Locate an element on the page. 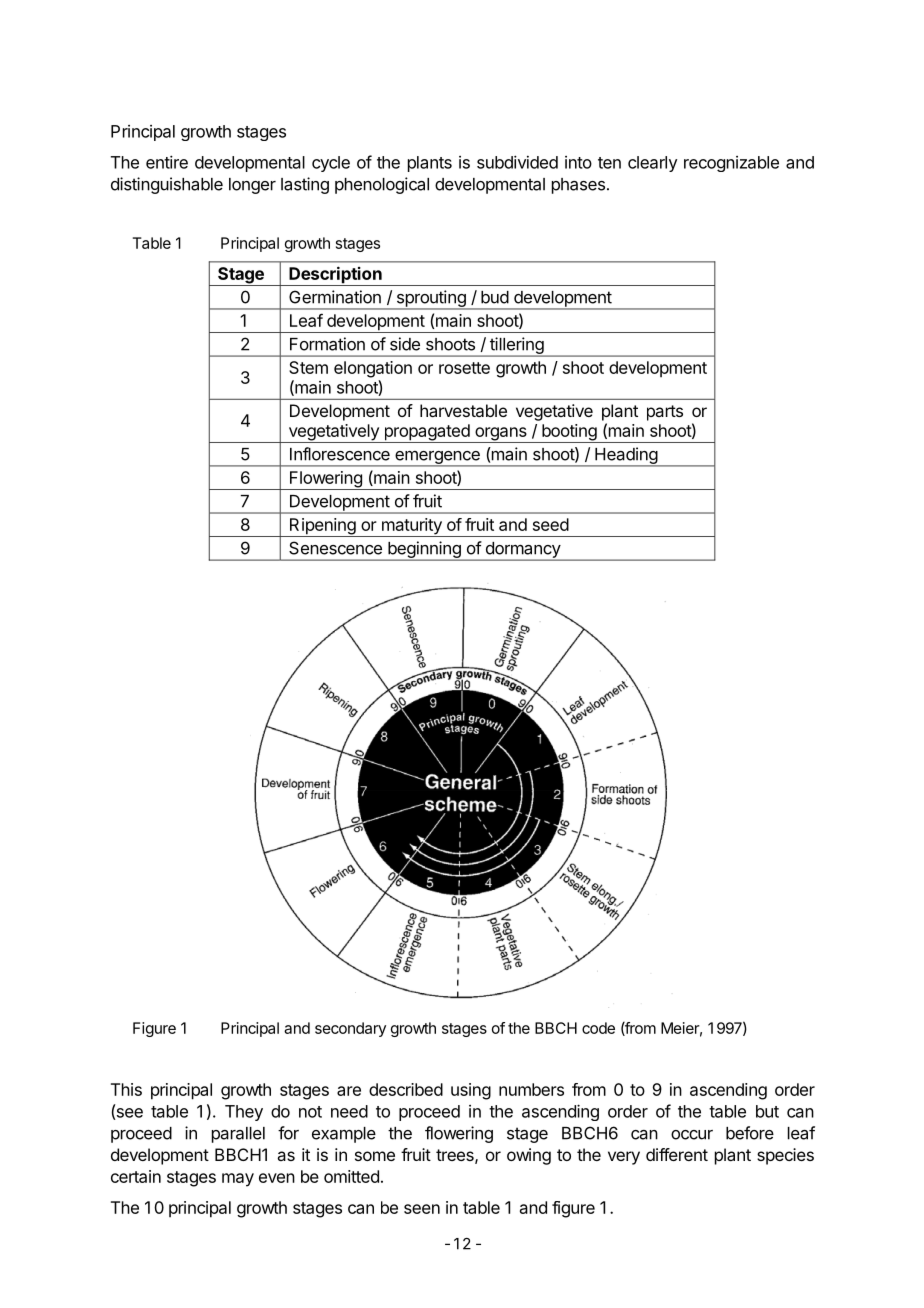  seen is located at coordinates (422, 1209).
